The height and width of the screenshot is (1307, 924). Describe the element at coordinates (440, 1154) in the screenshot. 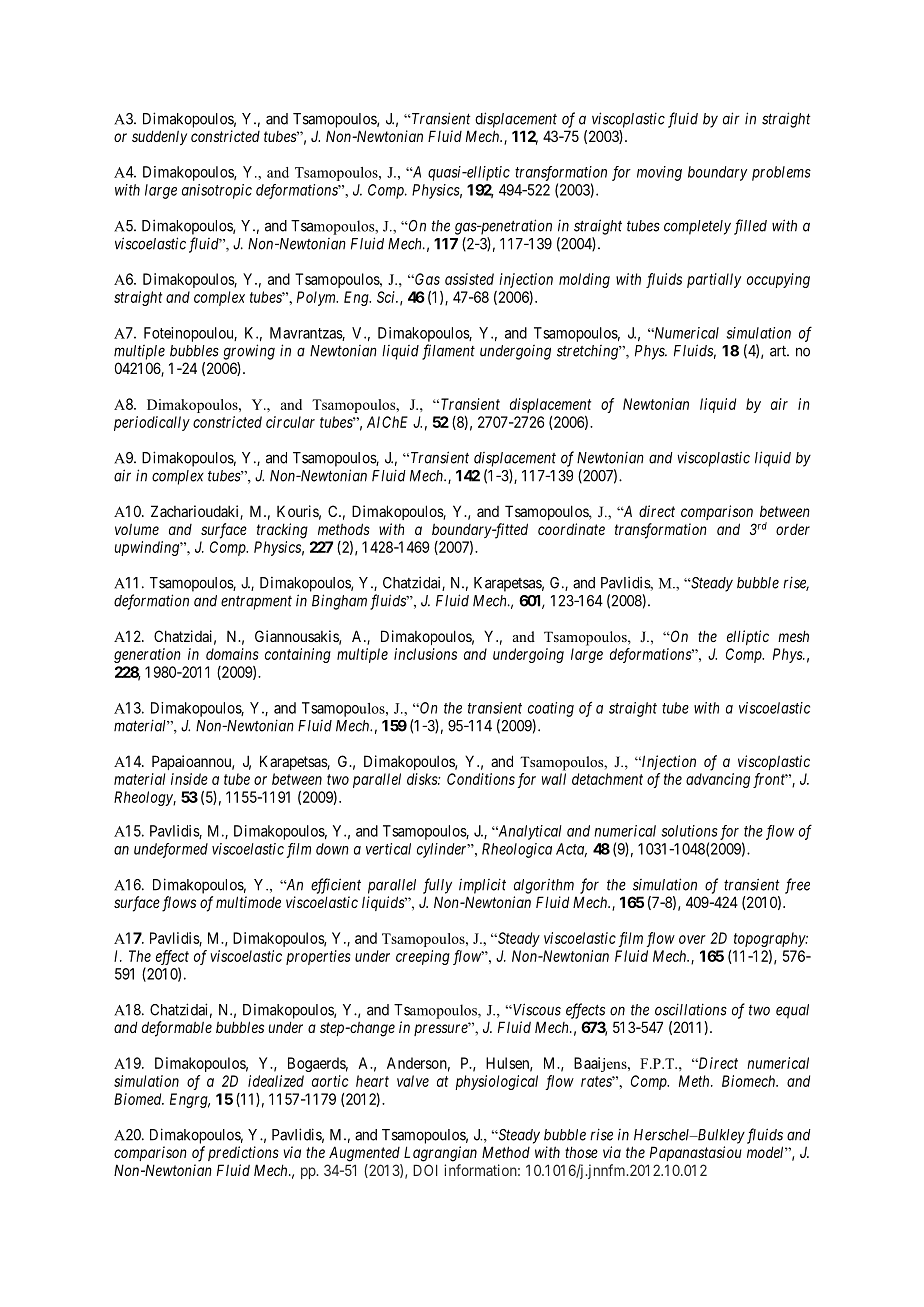

I see `Lagrangian` at that location.
